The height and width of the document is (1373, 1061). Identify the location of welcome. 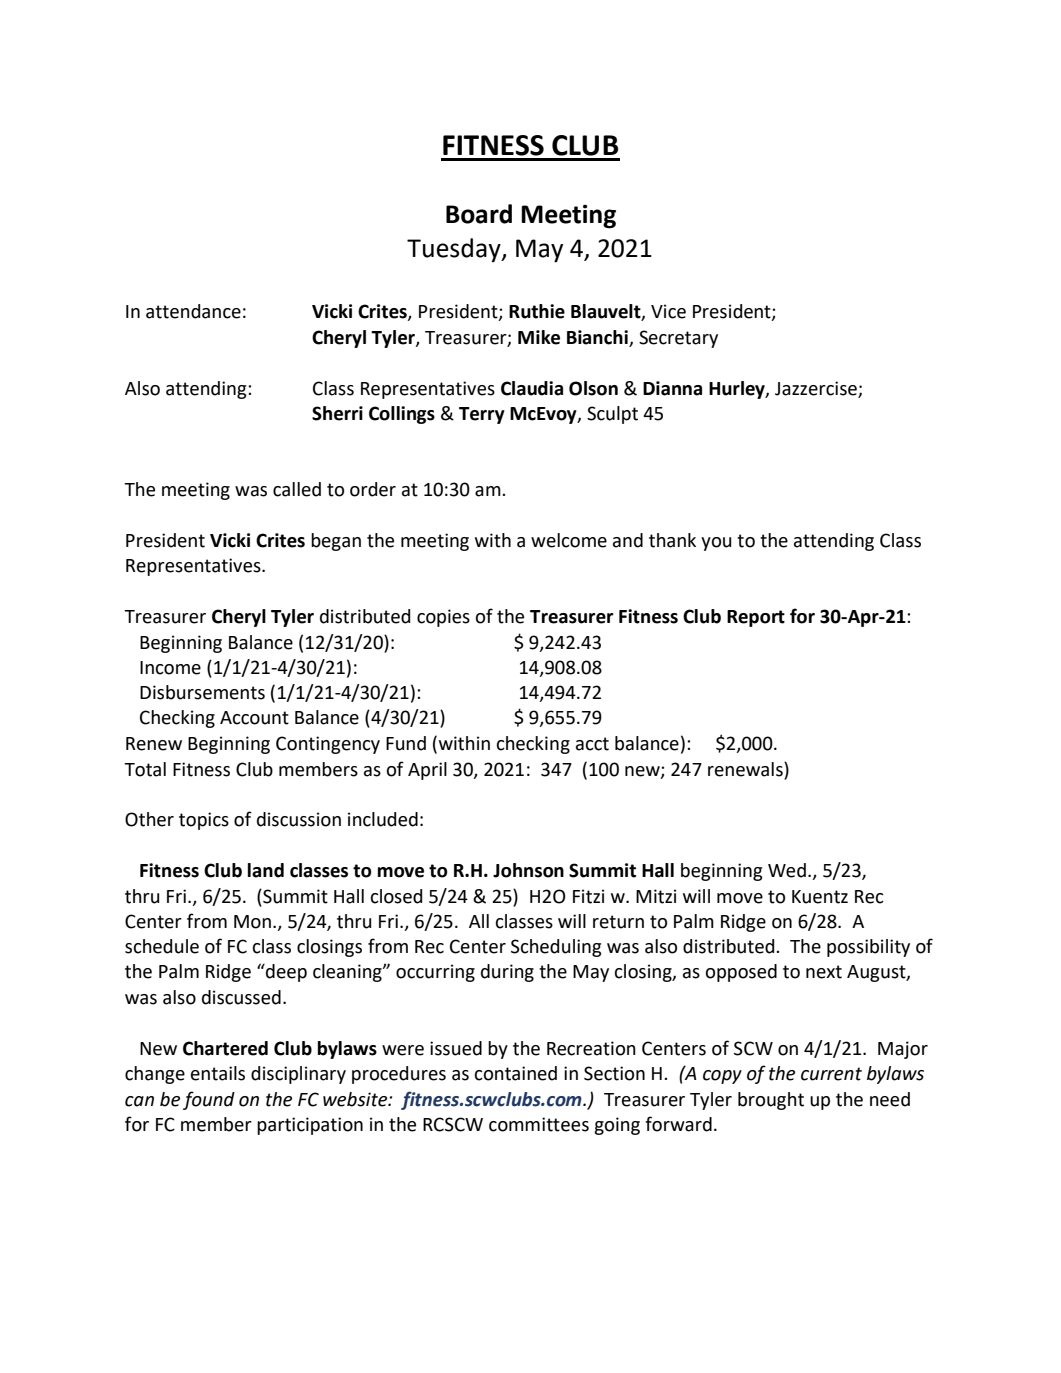
(569, 540).
